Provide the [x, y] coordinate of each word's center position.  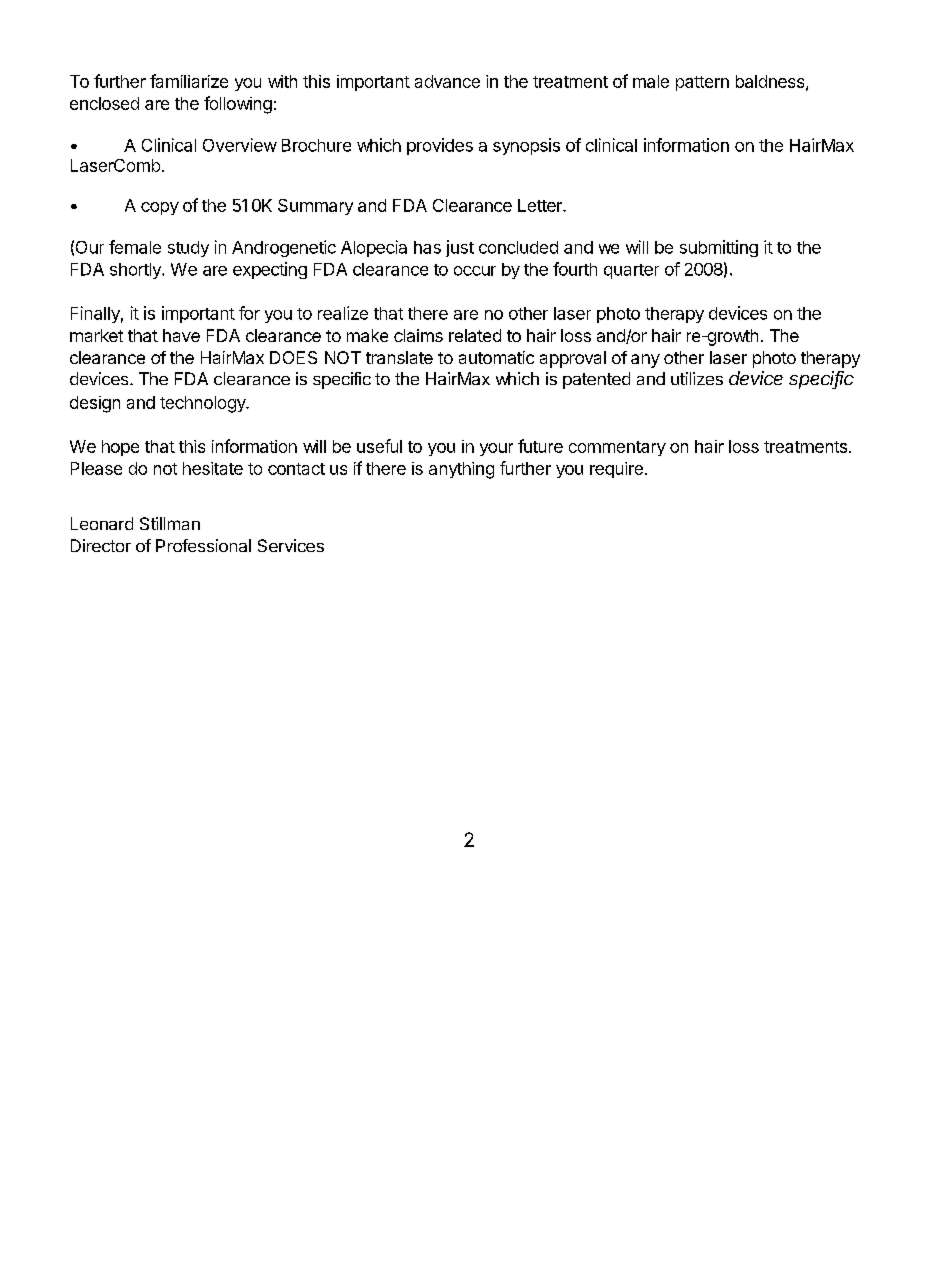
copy [160, 208]
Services [291, 545]
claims [418, 335]
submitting [719, 248]
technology [204, 404]
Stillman [170, 523]
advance [447, 81]
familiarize [189, 81]
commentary [617, 448]
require [616, 470]
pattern [702, 83]
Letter [541, 205]
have [181, 335]
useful [379, 446]
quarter [631, 271]
